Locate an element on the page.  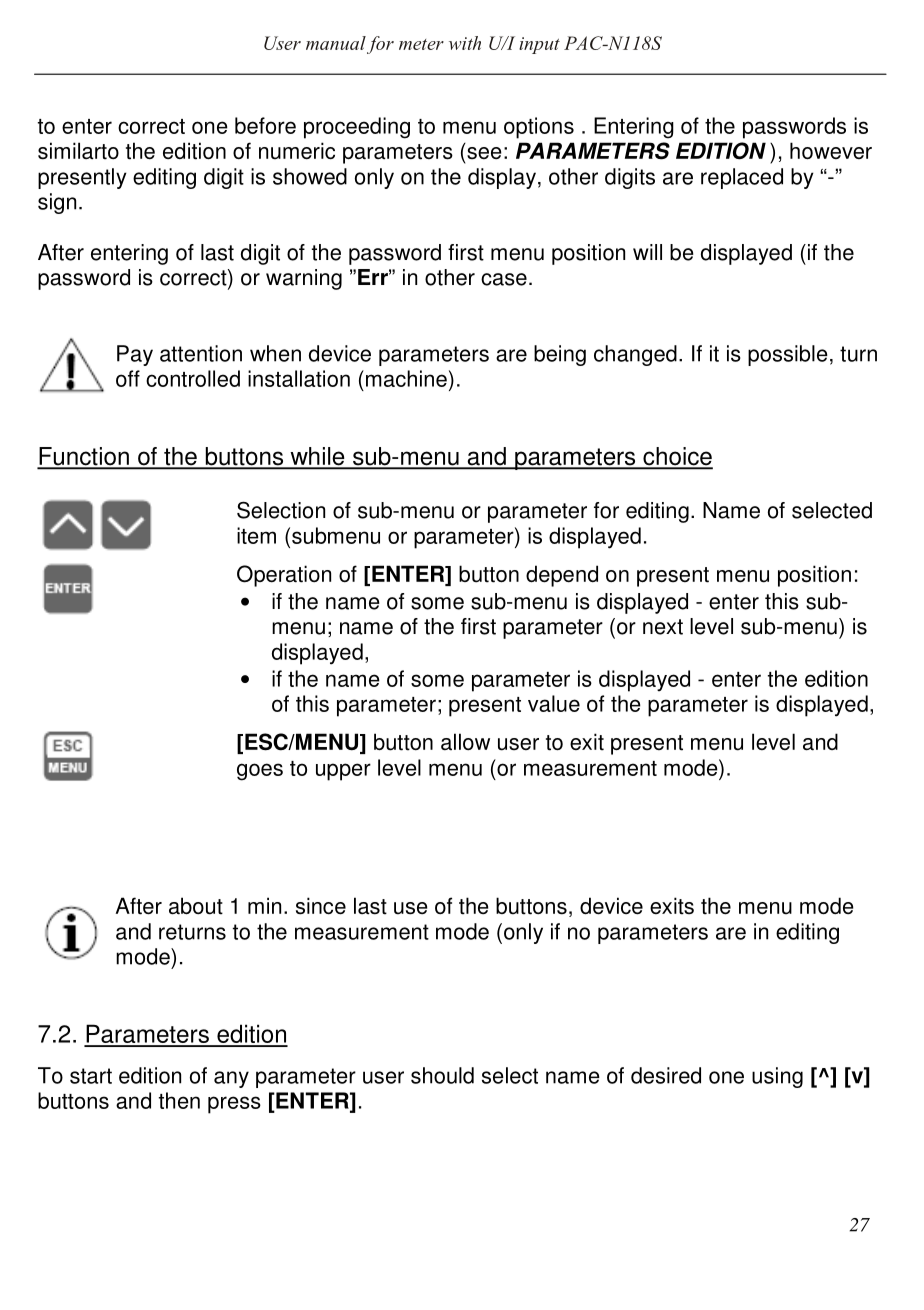
item is located at coordinates (256, 535).
